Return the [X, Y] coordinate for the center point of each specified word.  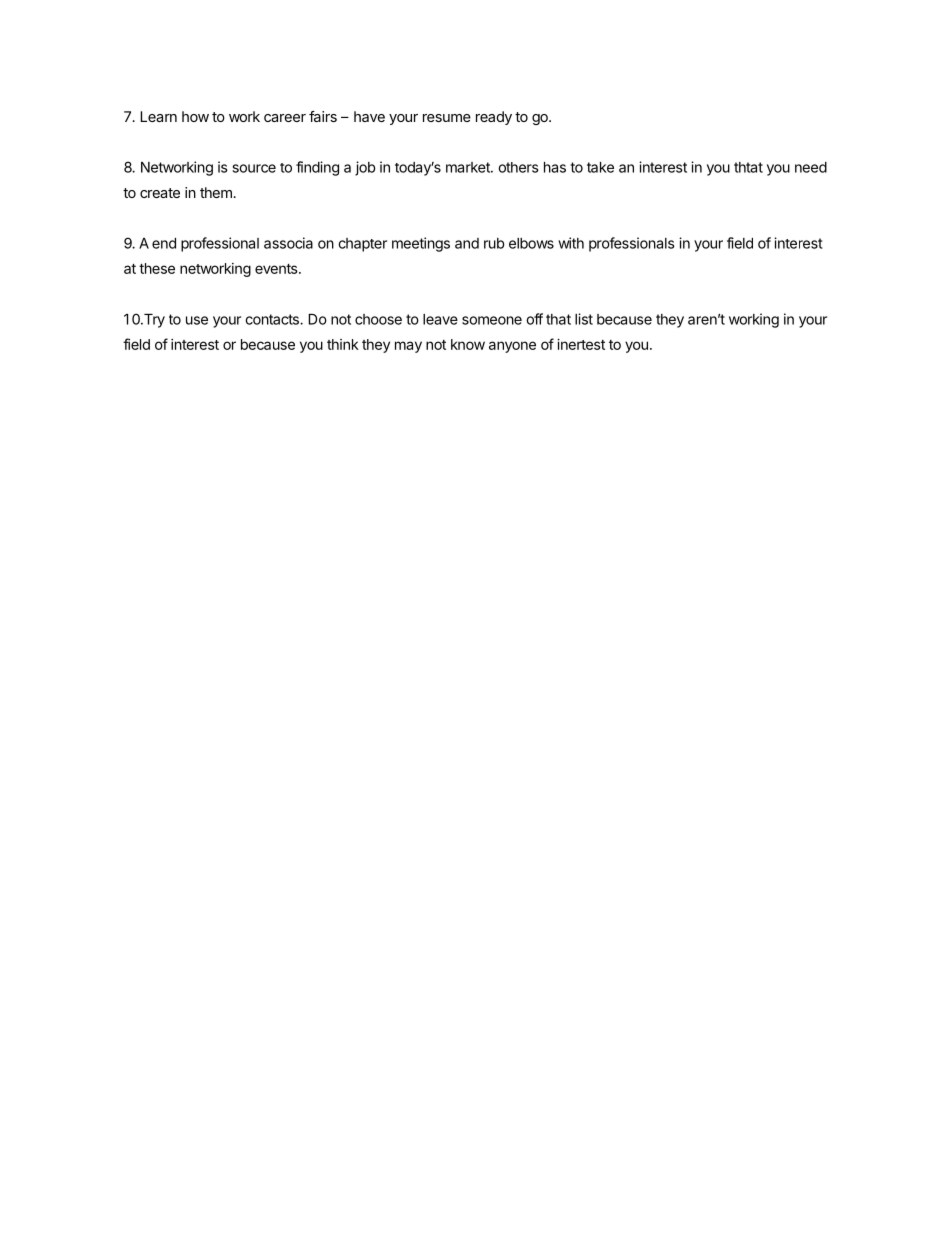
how [195, 116]
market [469, 167]
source [254, 168]
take [600, 167]
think [343, 344]
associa [288, 243]
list [584, 319]
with [571, 243]
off [534, 319]
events [277, 269]
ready [494, 118]
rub [494, 243]
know [468, 344]
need [811, 167]
